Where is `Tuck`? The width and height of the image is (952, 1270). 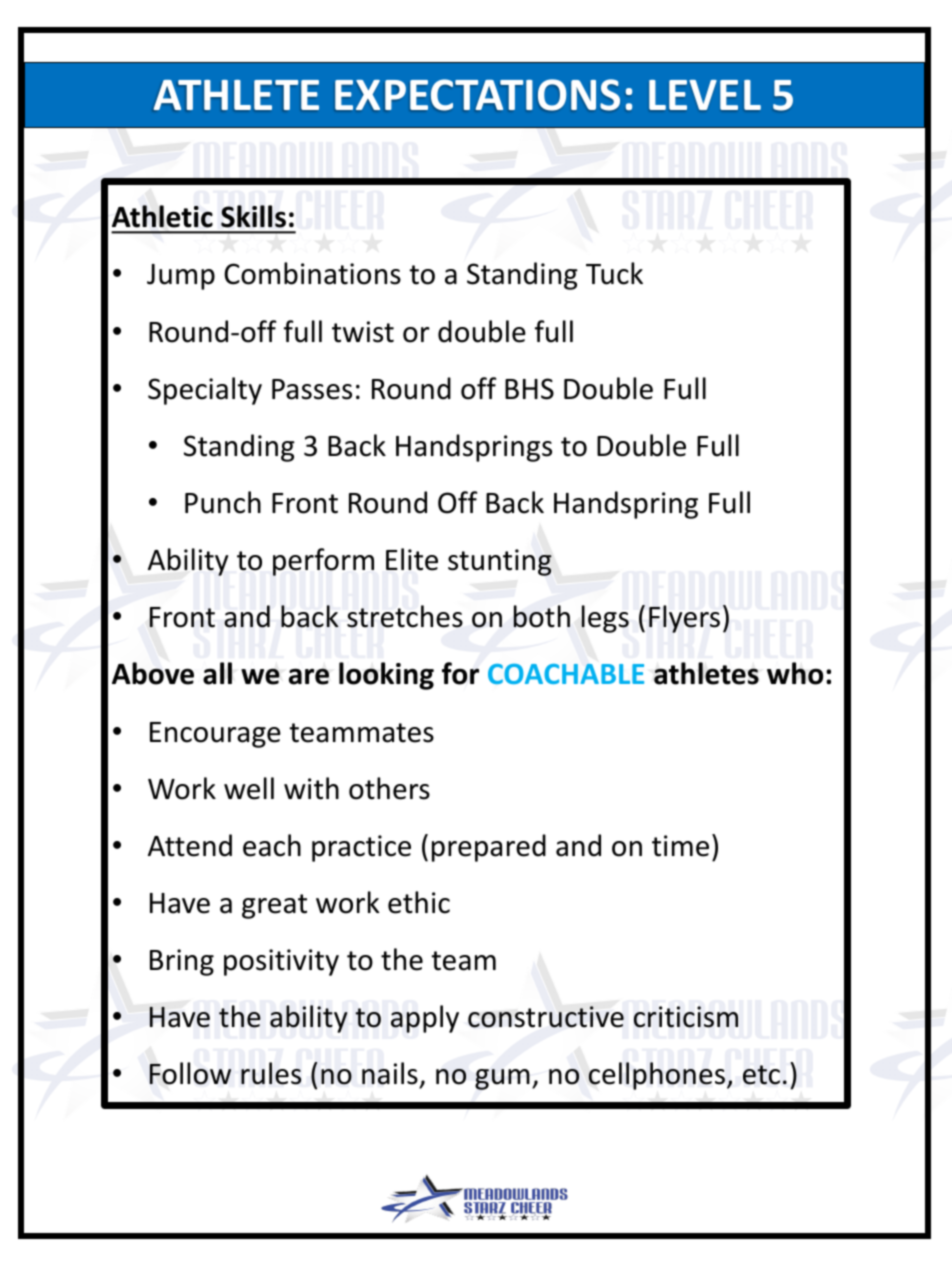 Tuck is located at coordinates (614, 273).
